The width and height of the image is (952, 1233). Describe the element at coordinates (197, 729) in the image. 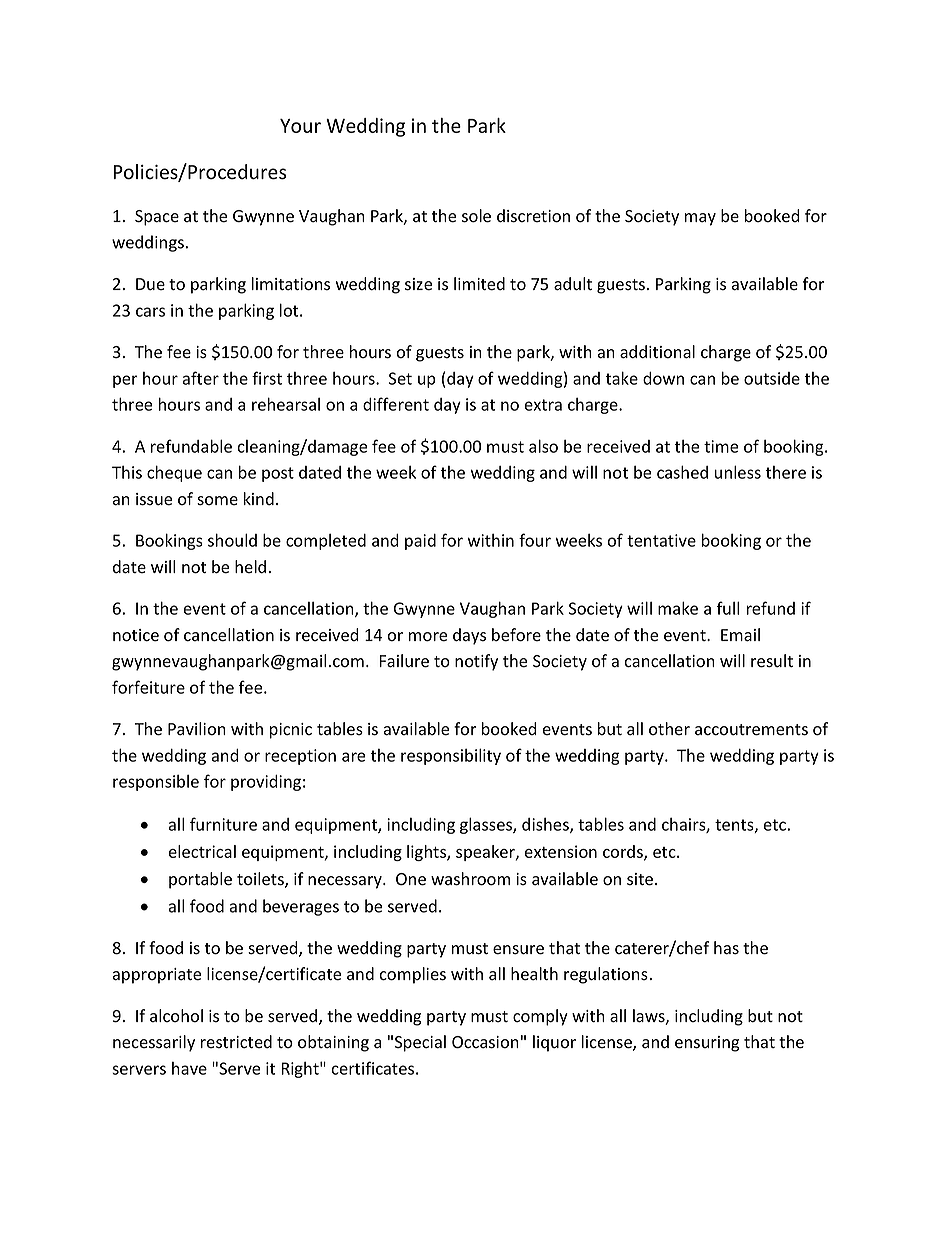

I see `Pavilion` at that location.
